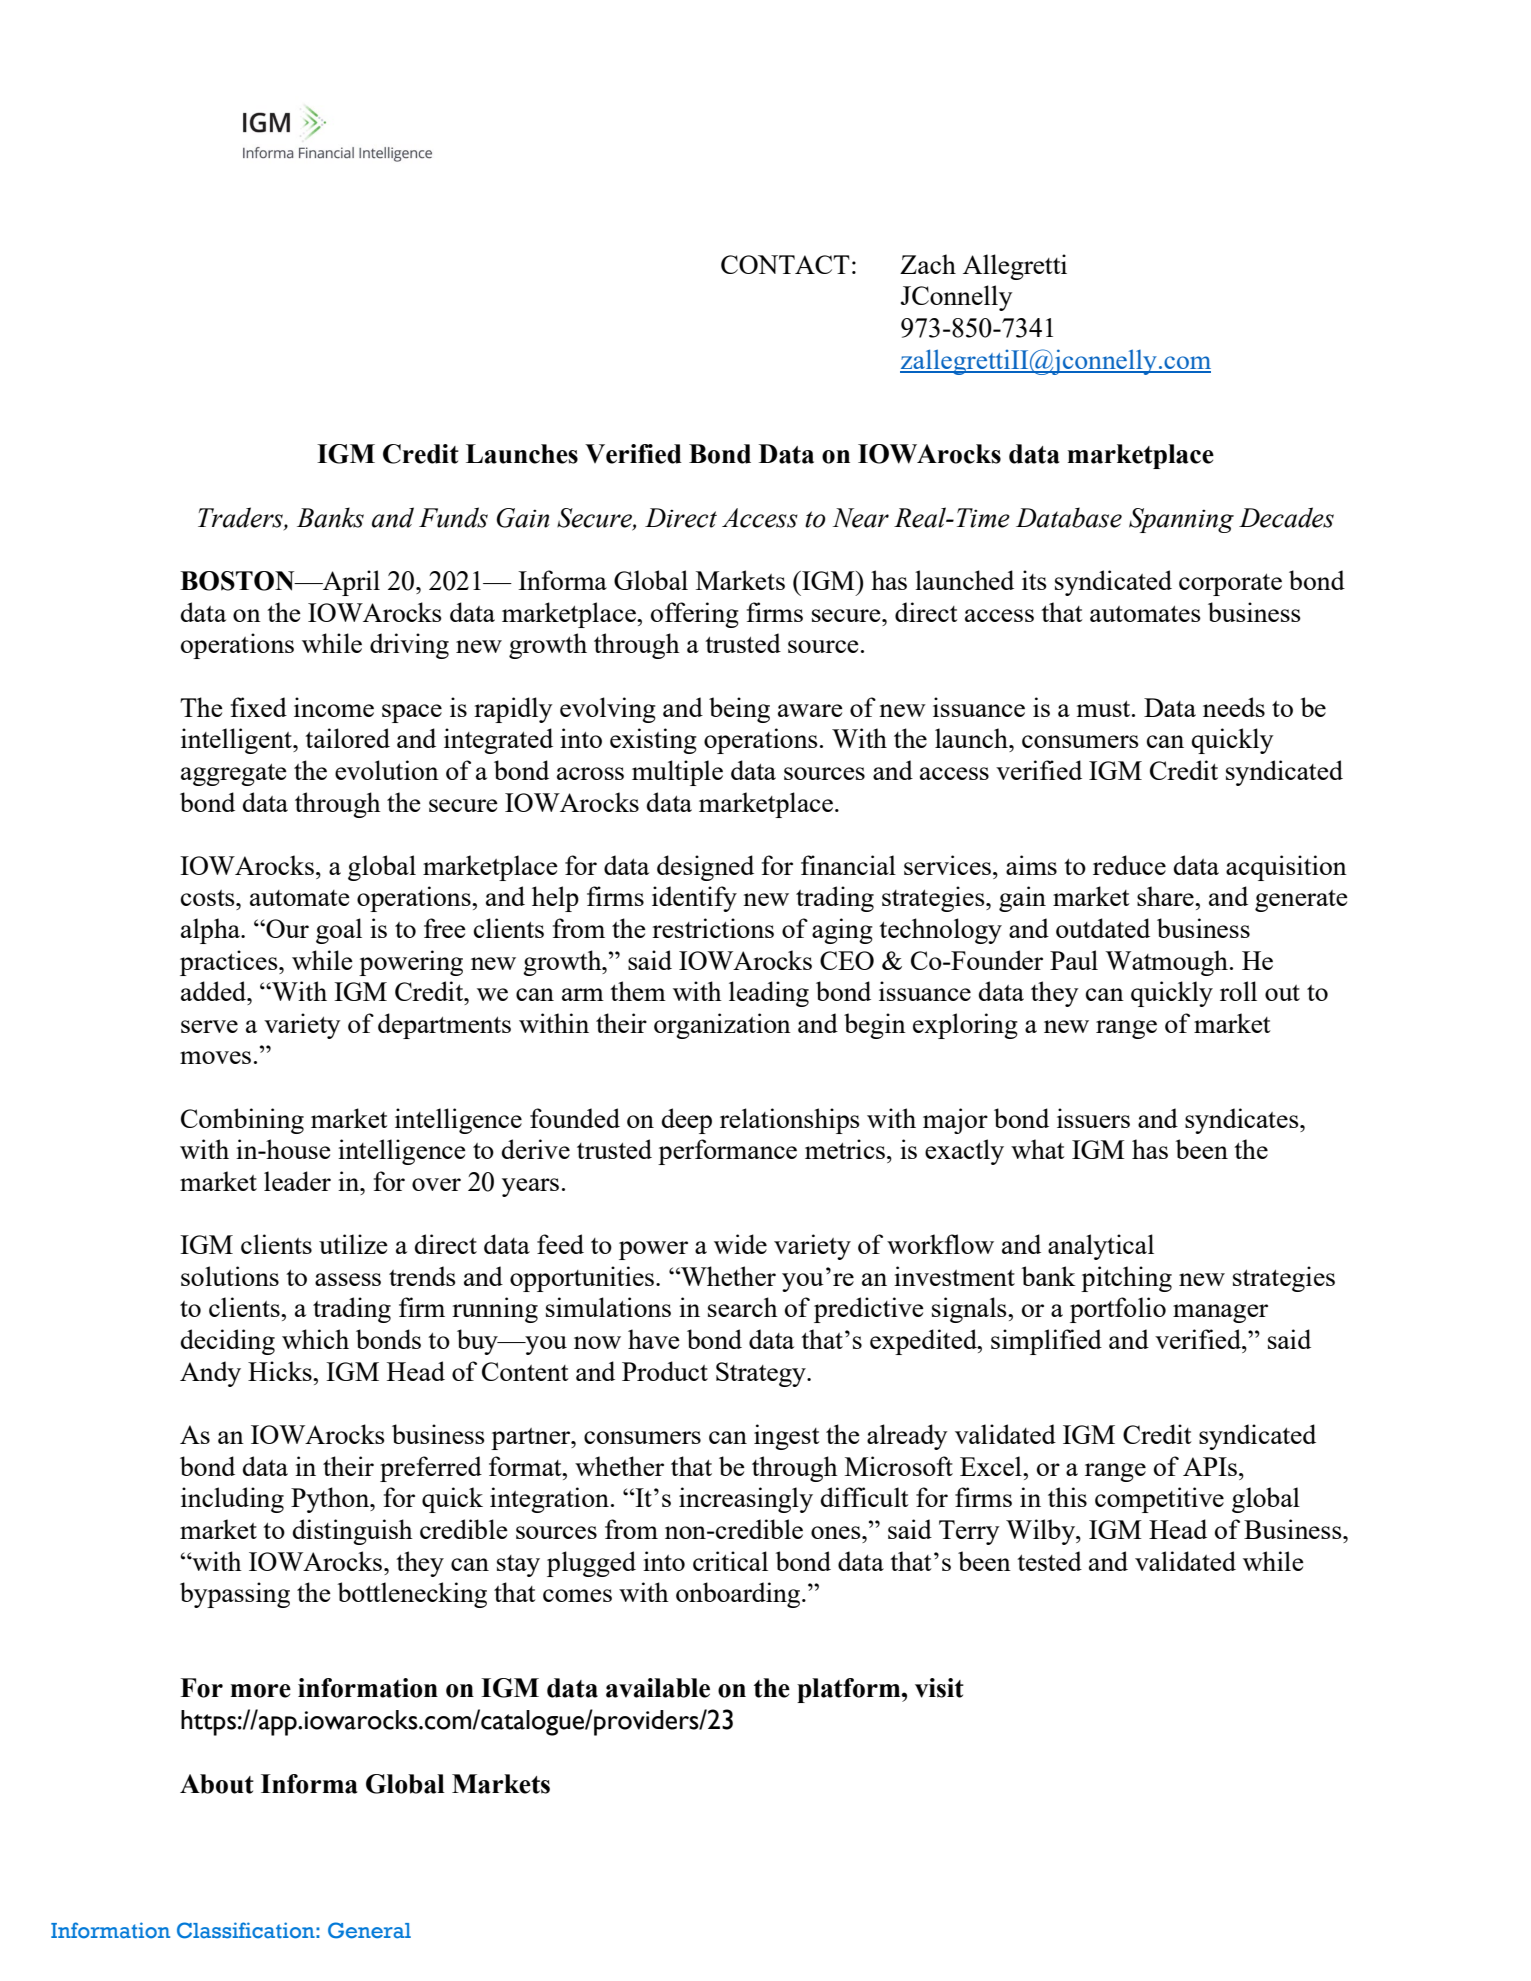 The image size is (1531, 1981). Describe the element at coordinates (315, 1339) in the screenshot. I see `which` at that location.
